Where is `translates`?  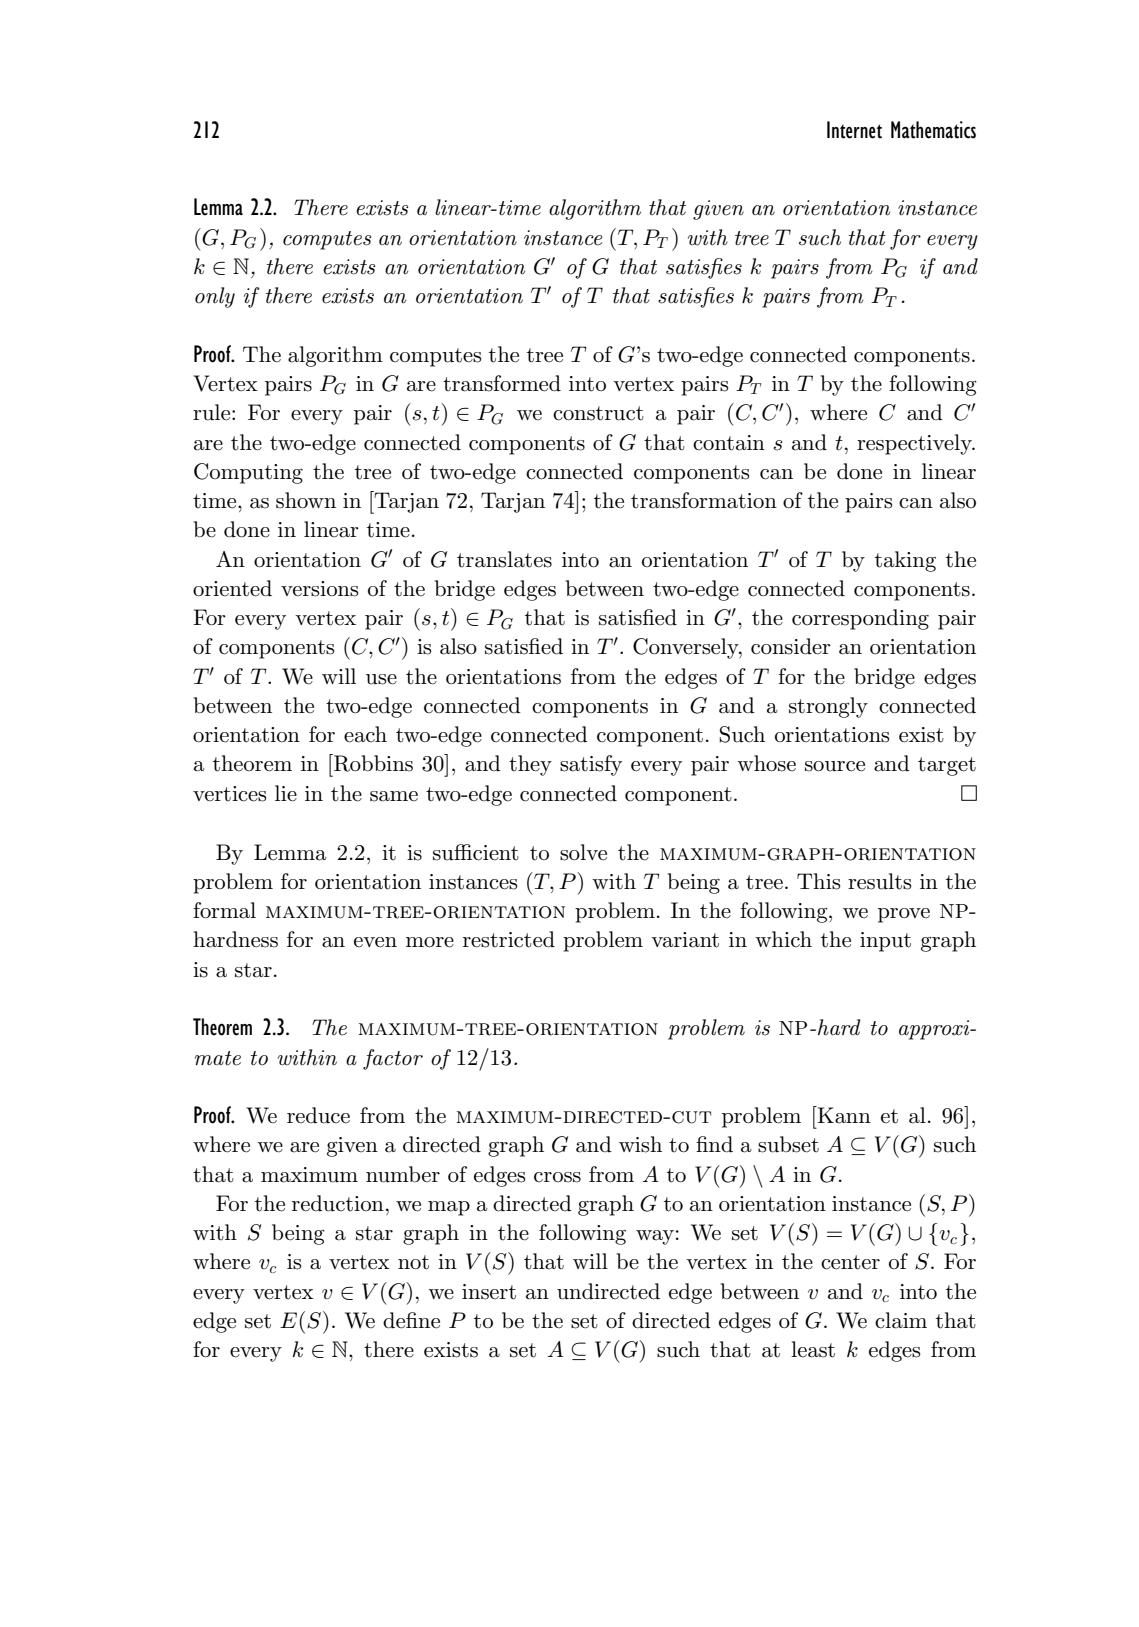
translates is located at coordinates (504, 559).
